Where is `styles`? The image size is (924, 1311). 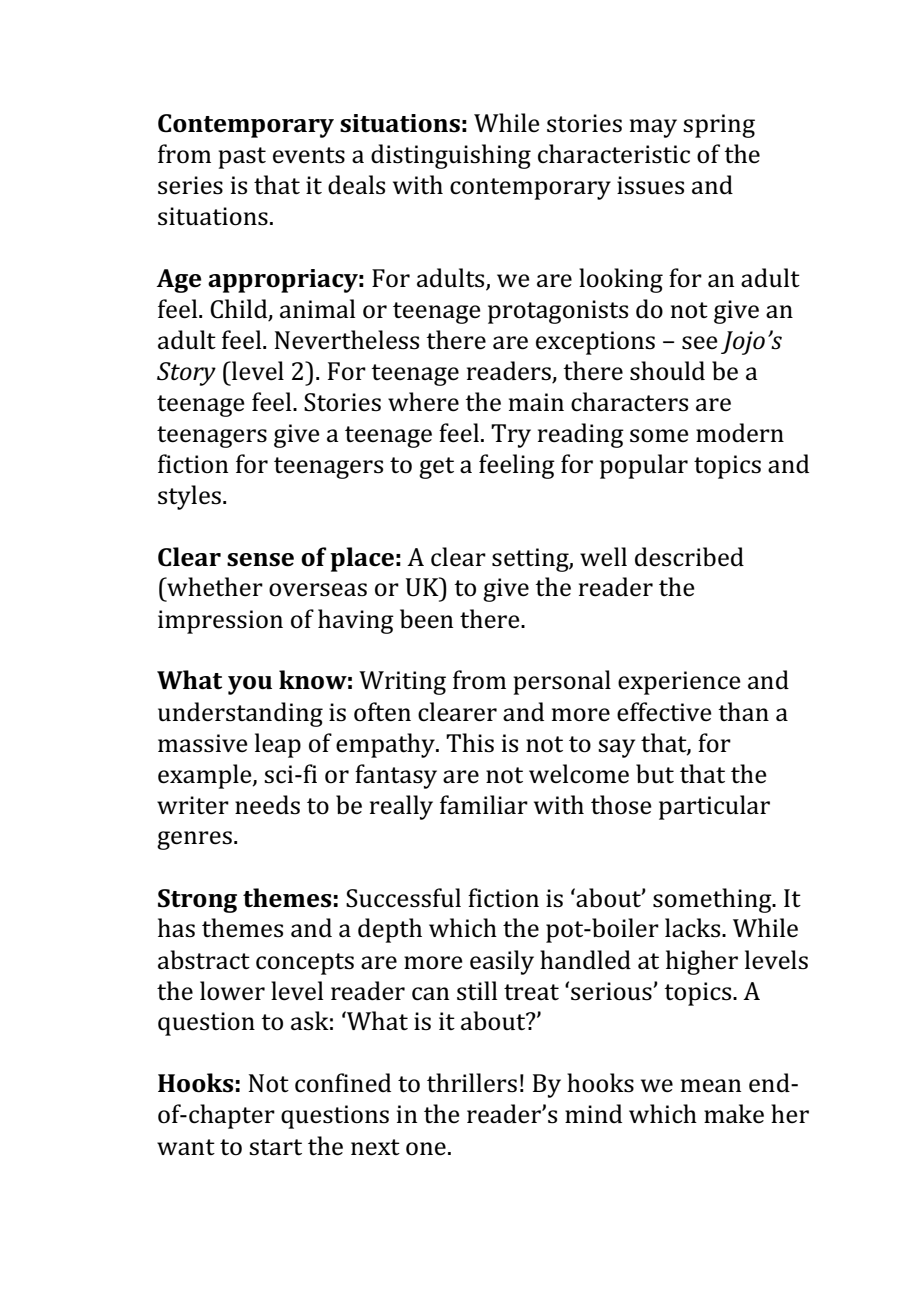 styles is located at coordinates (189, 497).
